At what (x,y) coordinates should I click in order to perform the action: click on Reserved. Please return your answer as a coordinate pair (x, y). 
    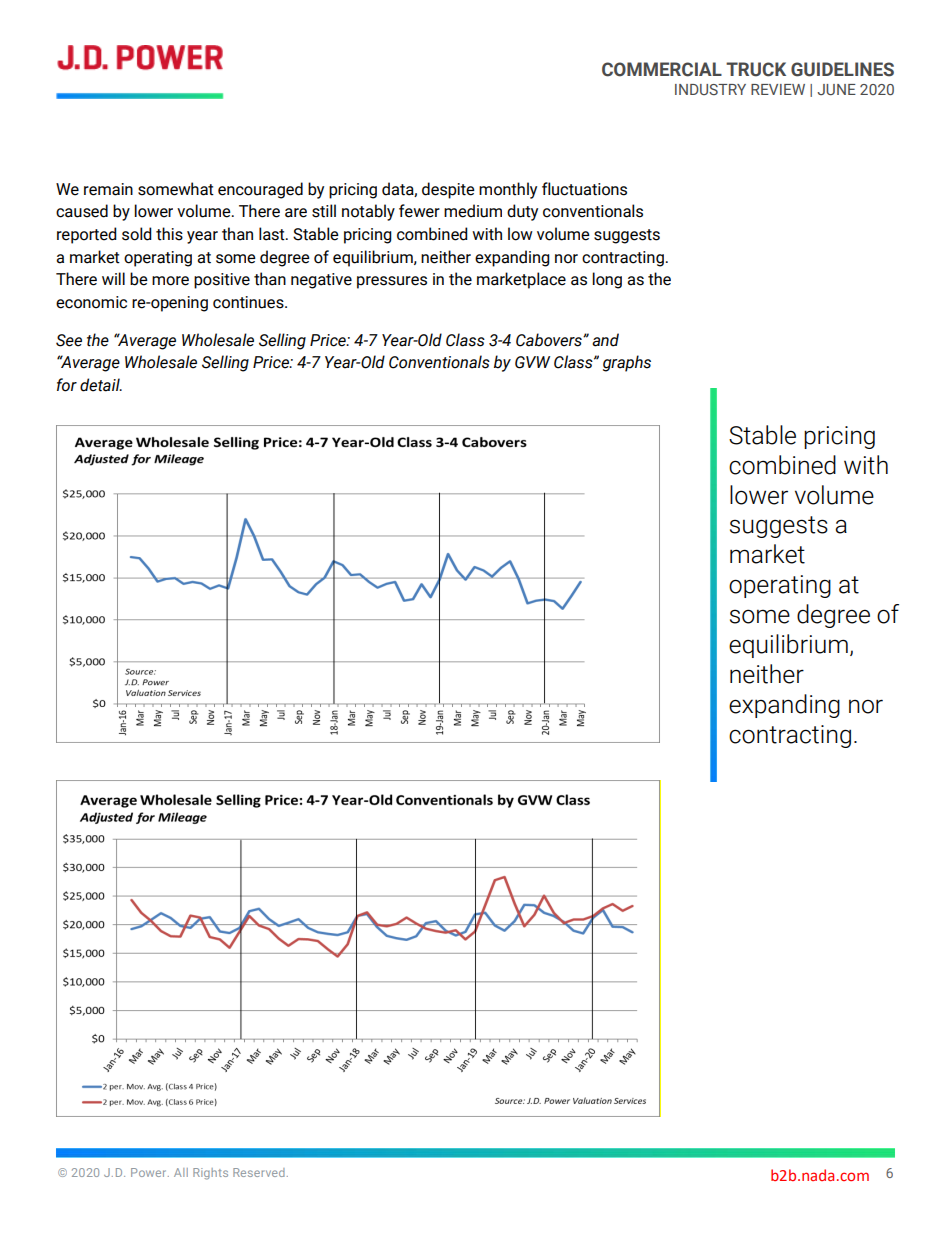
    Looking at the image, I should click on (259, 1172).
